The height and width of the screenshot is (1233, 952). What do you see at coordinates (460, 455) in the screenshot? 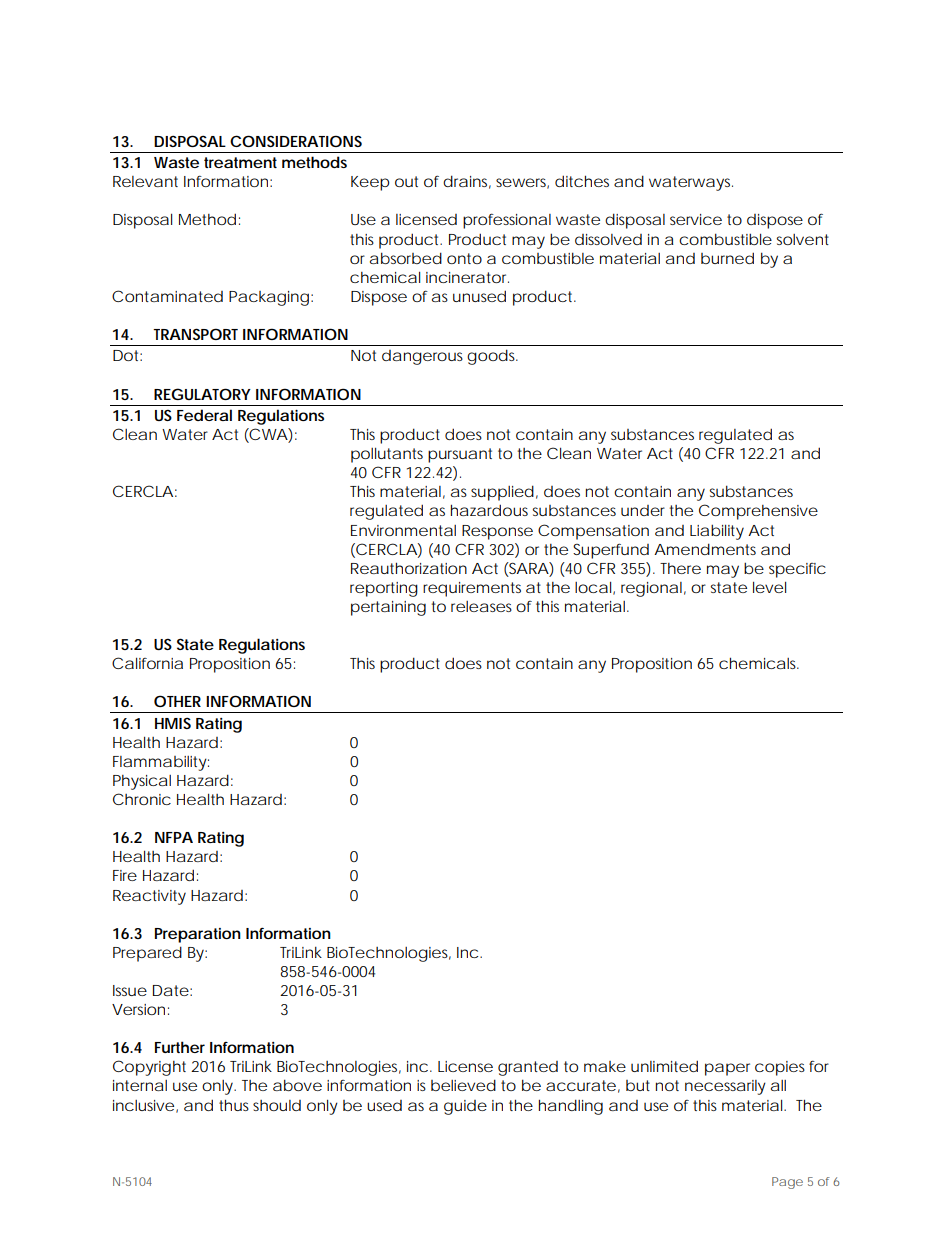
I see `pursuant` at bounding box center [460, 455].
